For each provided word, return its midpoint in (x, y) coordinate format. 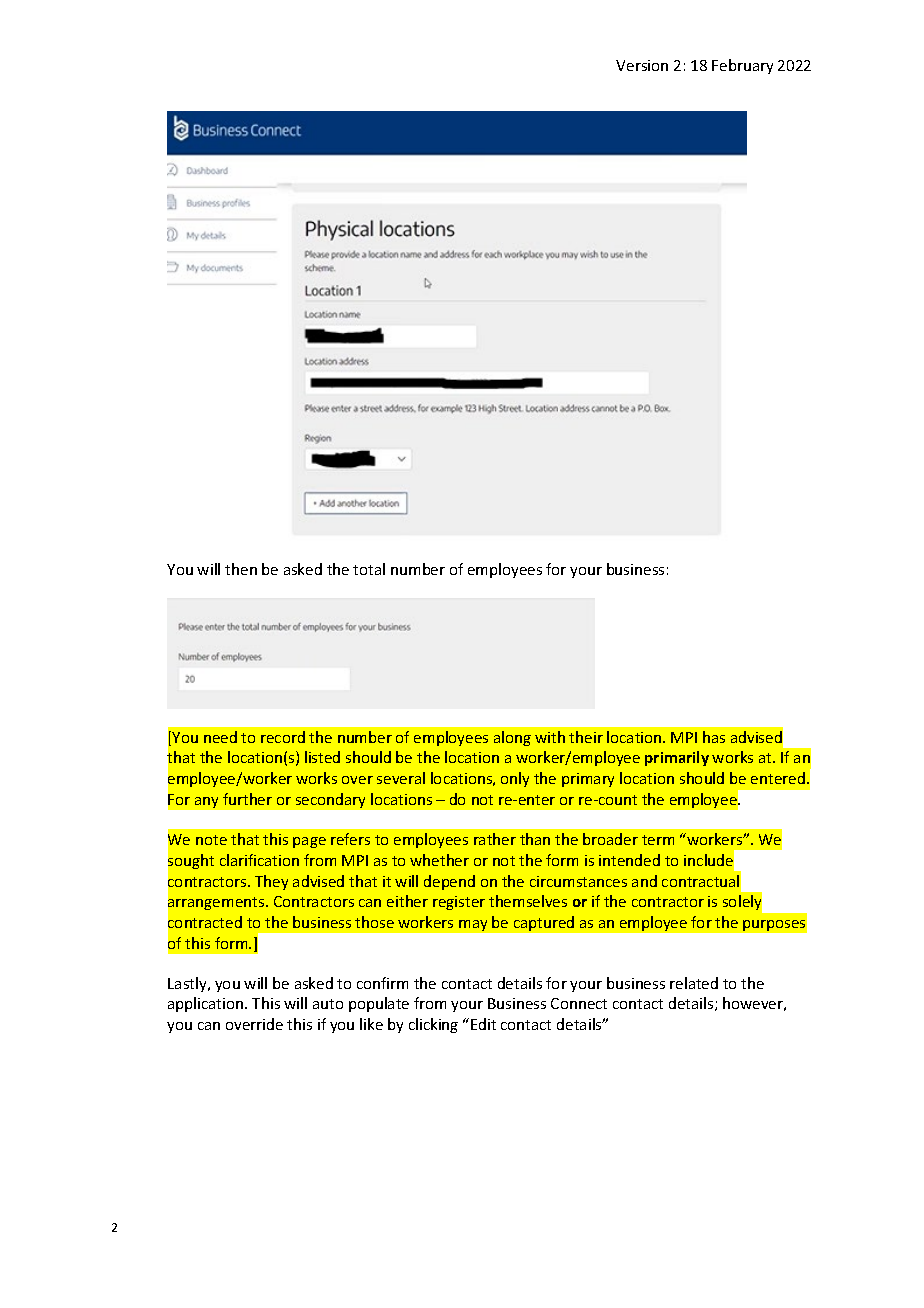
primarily (677, 758)
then (241, 569)
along (512, 738)
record (283, 737)
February (742, 66)
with (550, 737)
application (207, 1004)
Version (642, 65)
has (714, 737)
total (369, 569)
